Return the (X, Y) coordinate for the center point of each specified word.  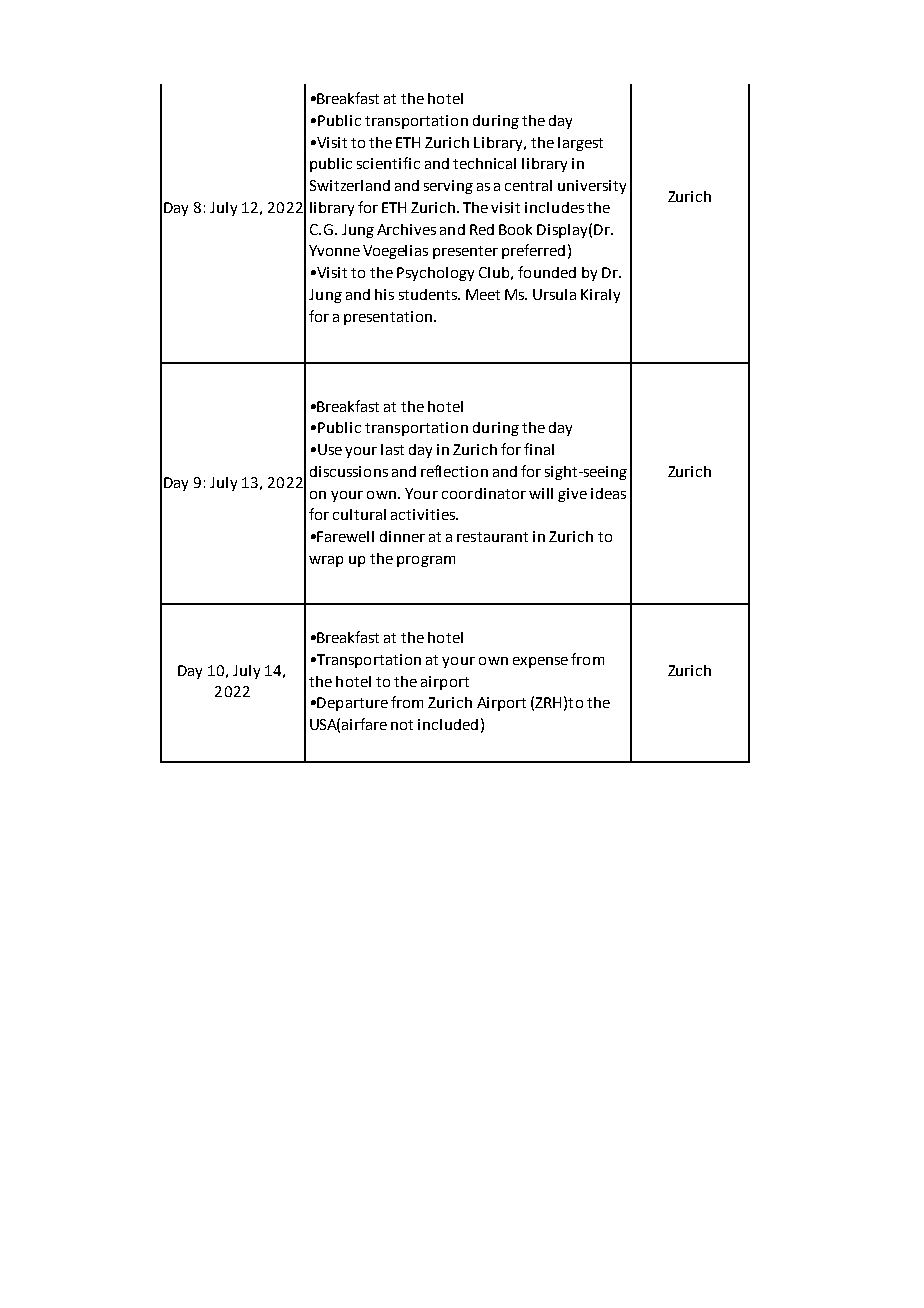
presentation (388, 318)
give (572, 495)
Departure (352, 704)
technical (484, 163)
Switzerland (350, 185)
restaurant (492, 537)
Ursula (554, 294)
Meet (483, 294)
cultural (359, 514)
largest (580, 144)
